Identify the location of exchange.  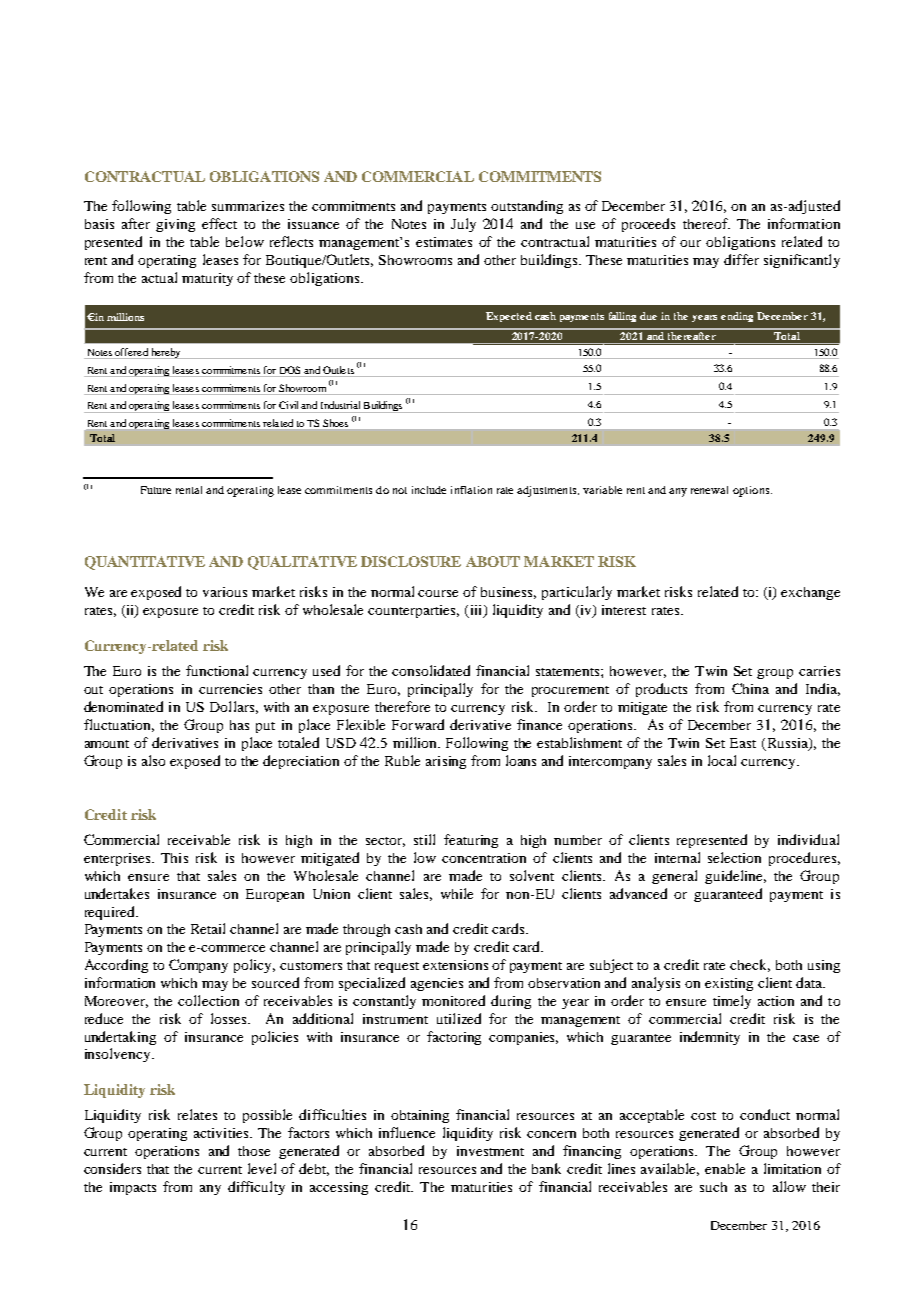
(810, 593).
